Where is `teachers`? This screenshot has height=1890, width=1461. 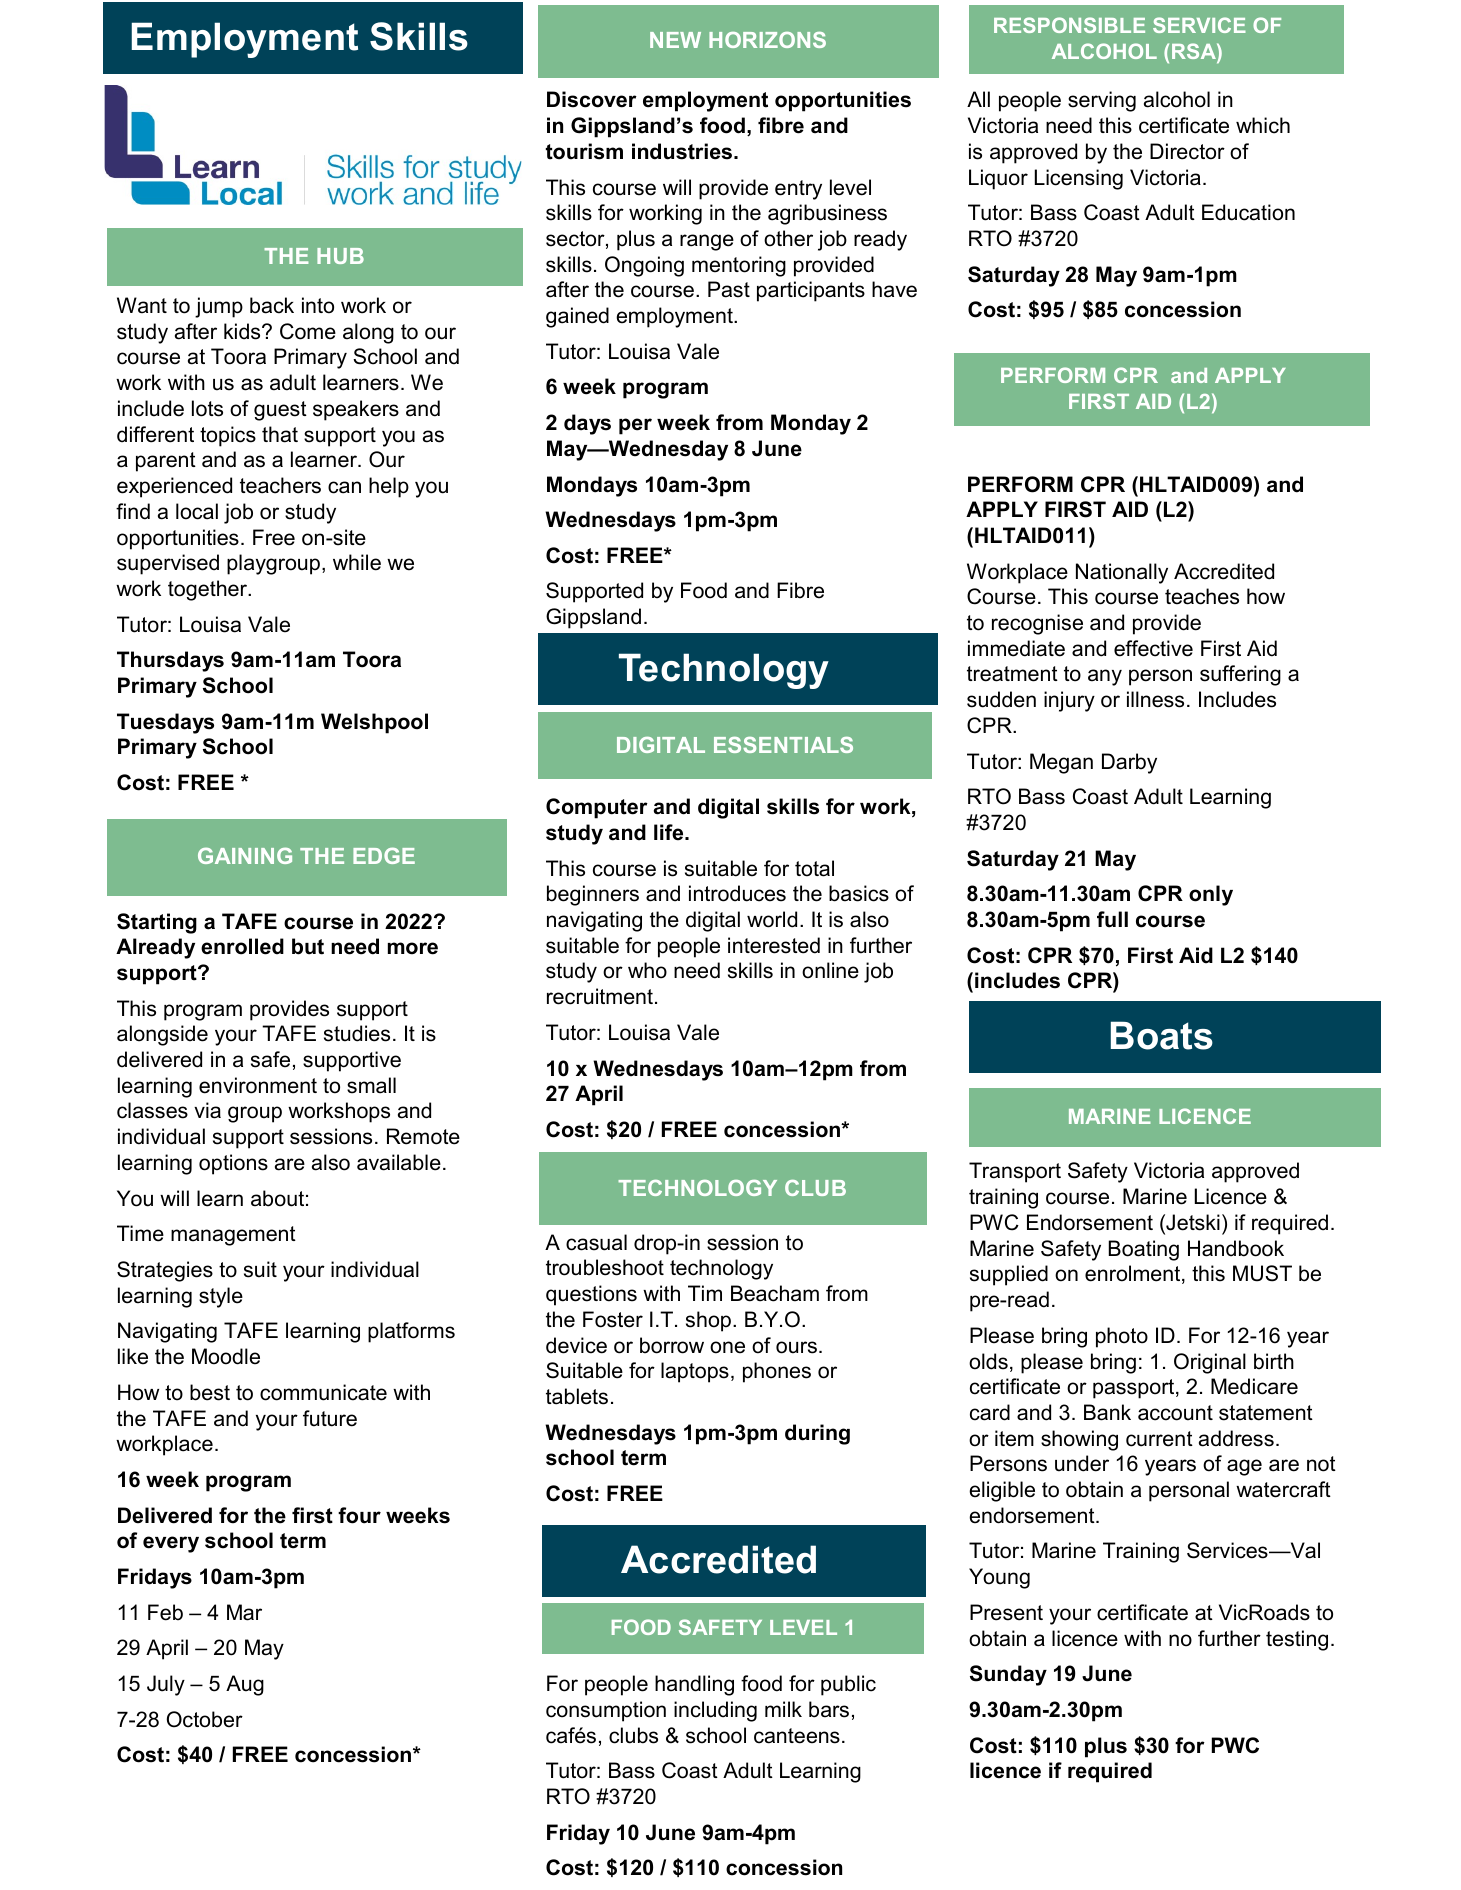 teachers is located at coordinates (280, 485).
